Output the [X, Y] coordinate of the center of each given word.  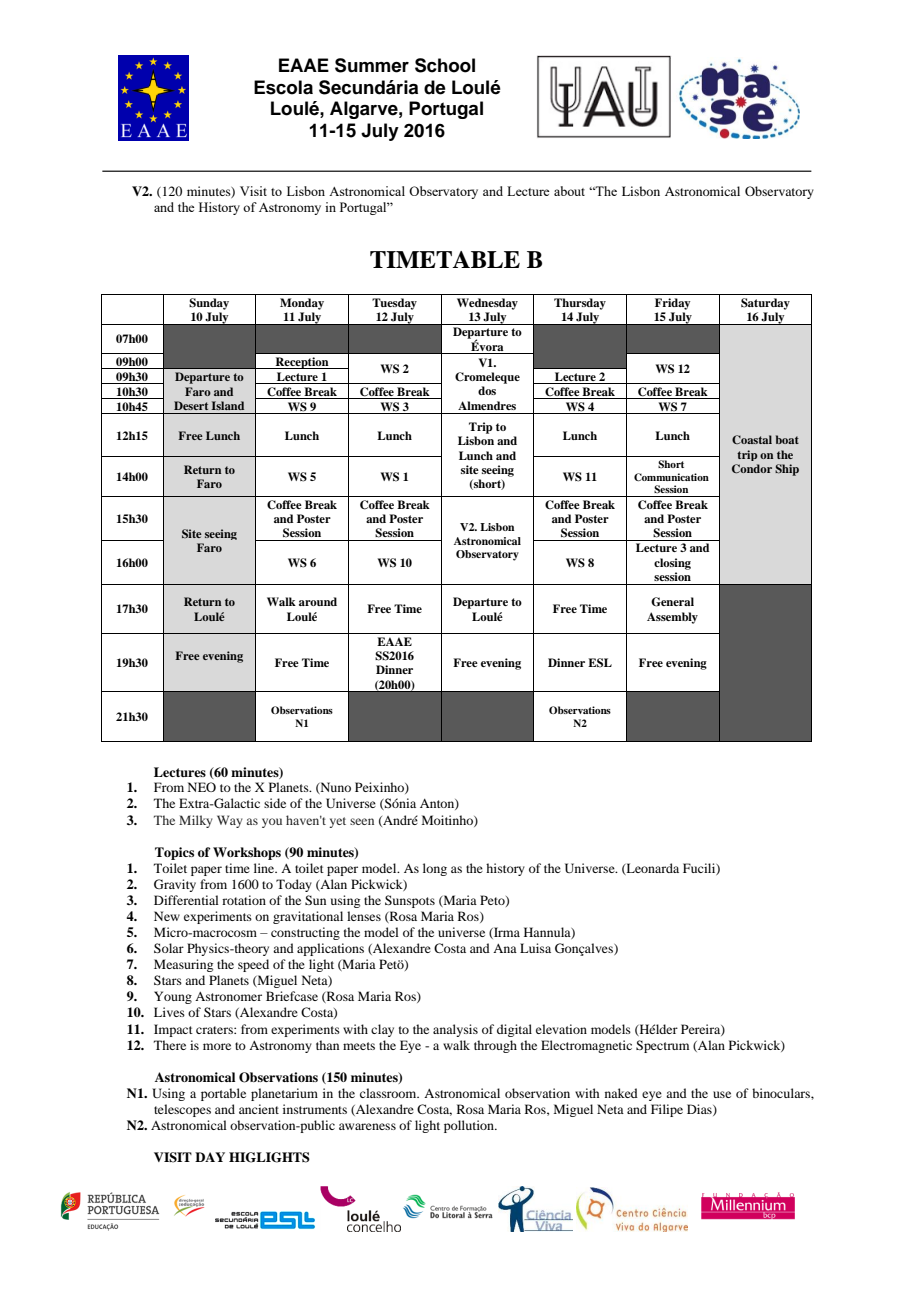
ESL [600, 663]
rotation [244, 900]
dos [487, 390]
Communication [671, 477]
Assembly [672, 618]
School [445, 65]
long [435, 869]
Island [227, 405]
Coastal [752, 439]
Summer [372, 65]
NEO [202, 787]
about [569, 191]
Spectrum [662, 1046]
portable [223, 1094]
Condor [752, 469]
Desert [191, 405]
